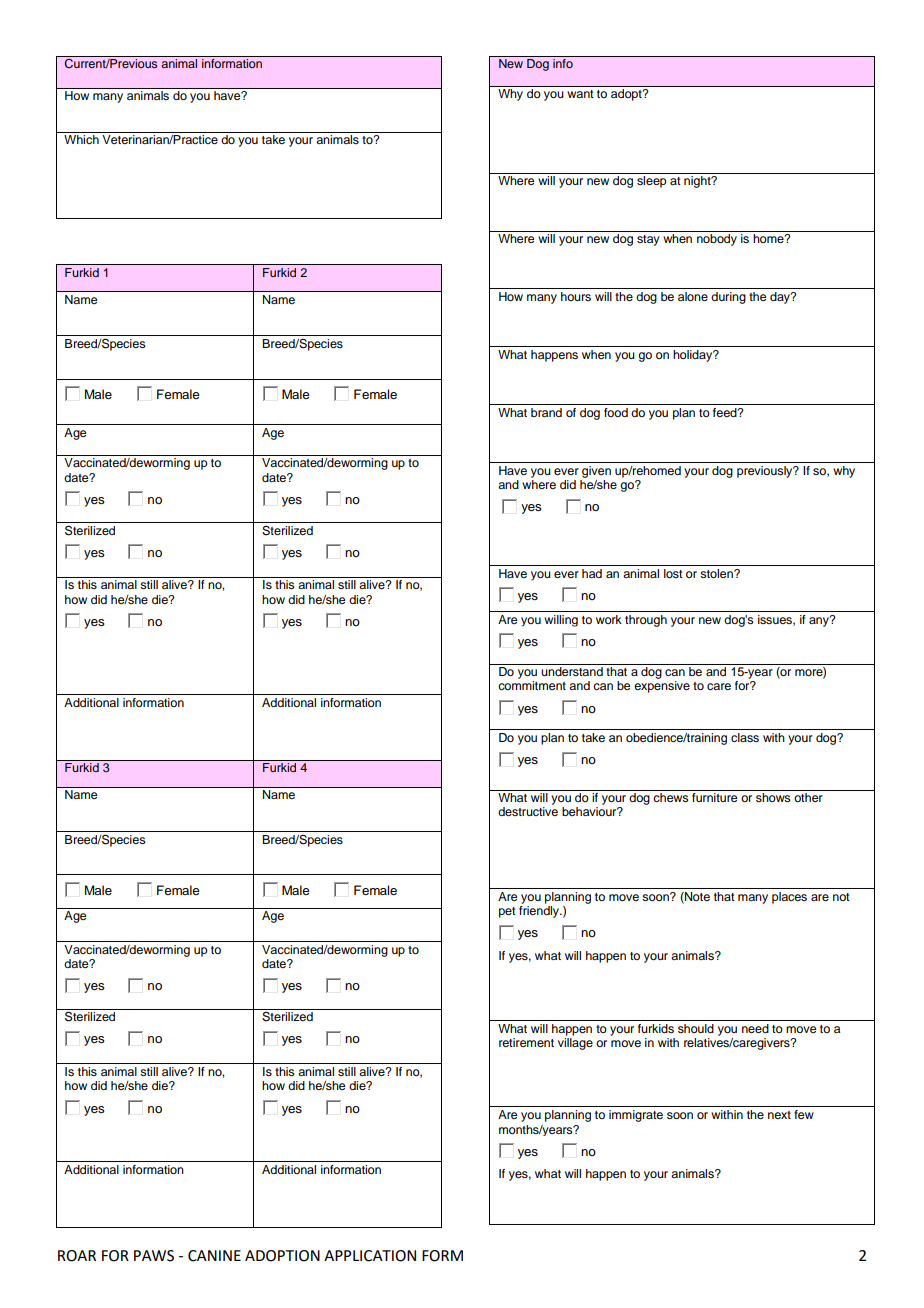  Describe the element at coordinates (616, 412) in the page. I see `food` at that location.
